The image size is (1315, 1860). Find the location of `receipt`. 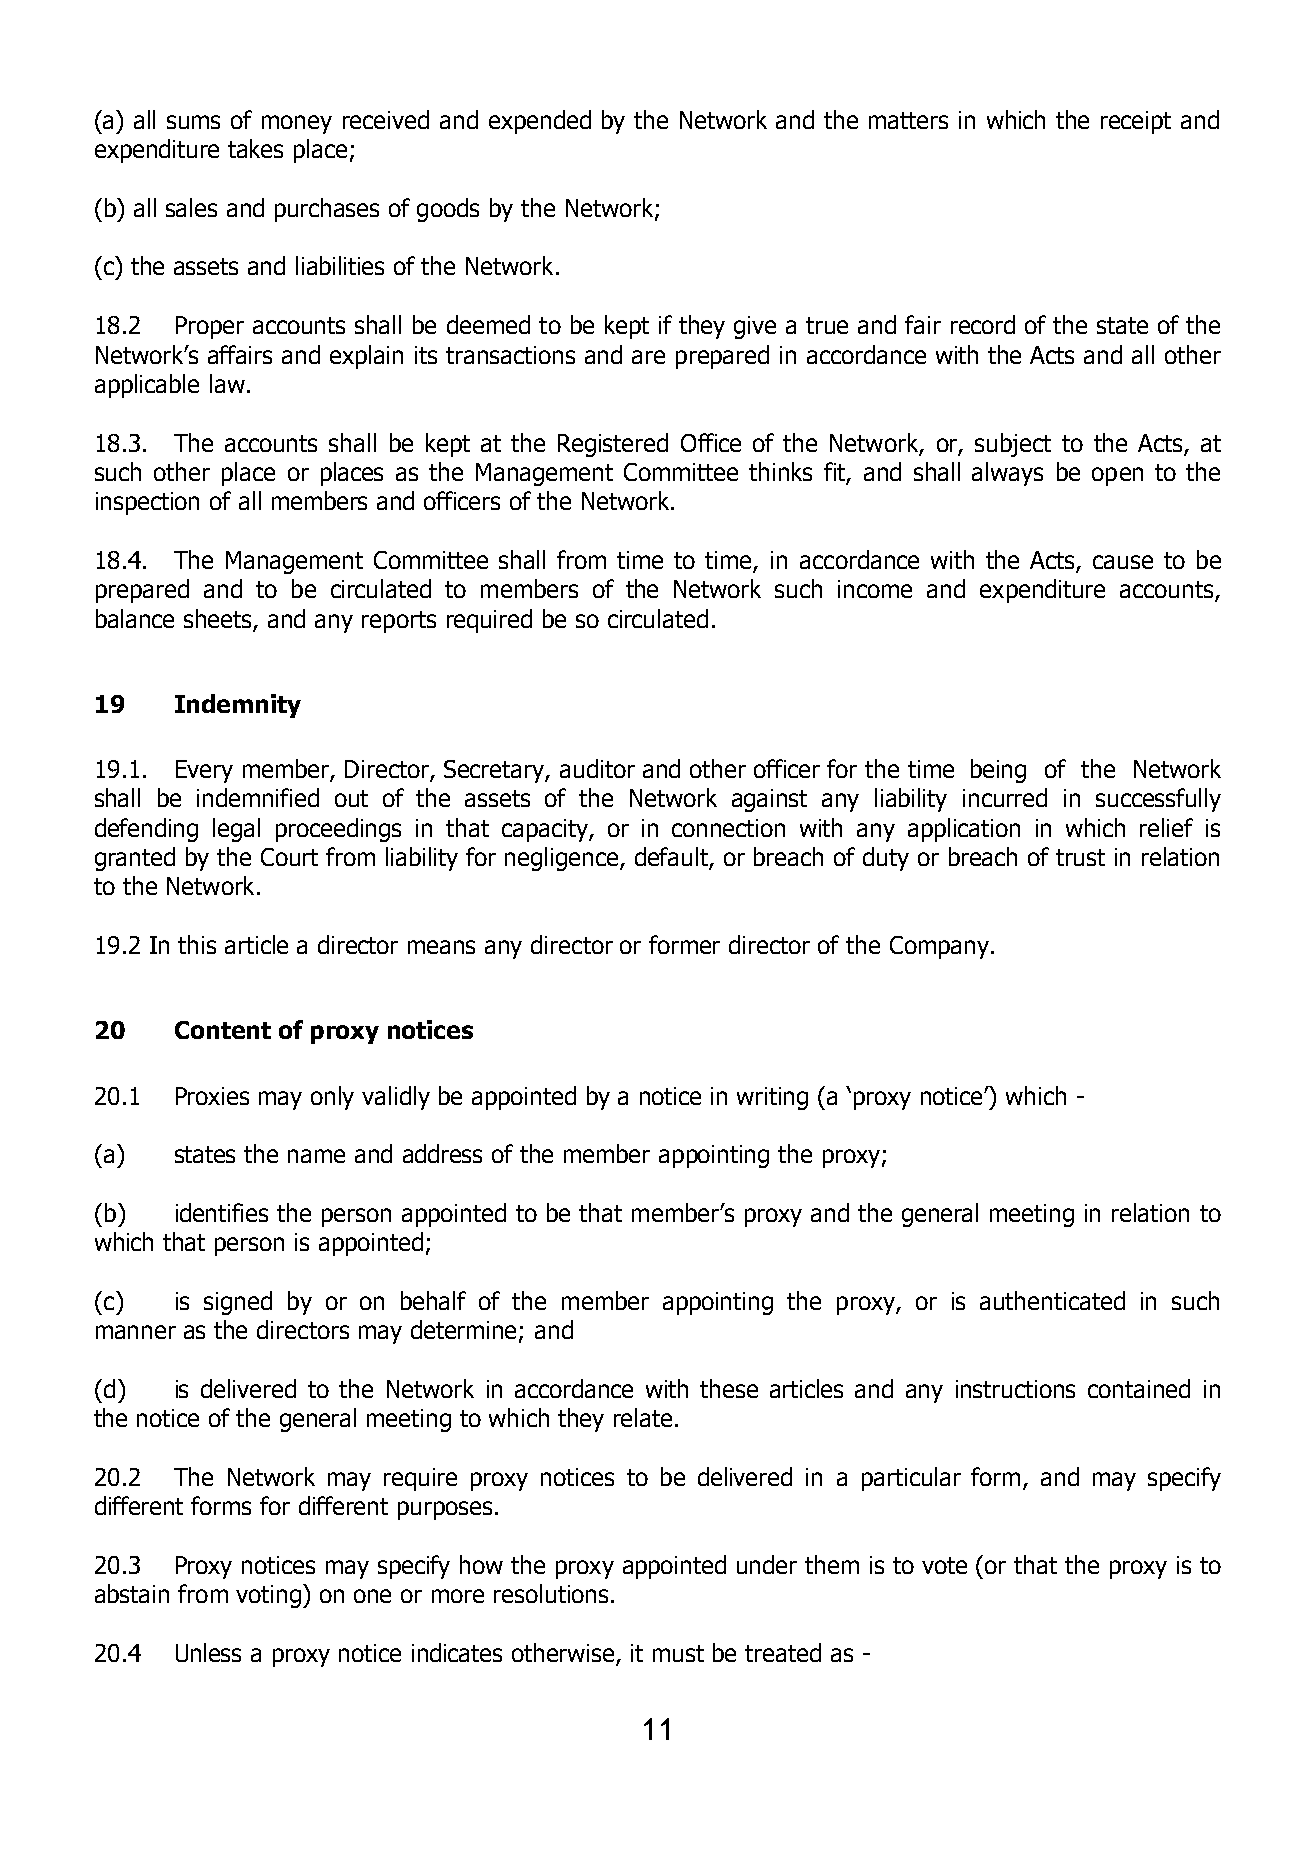

receipt is located at coordinates (1136, 122).
